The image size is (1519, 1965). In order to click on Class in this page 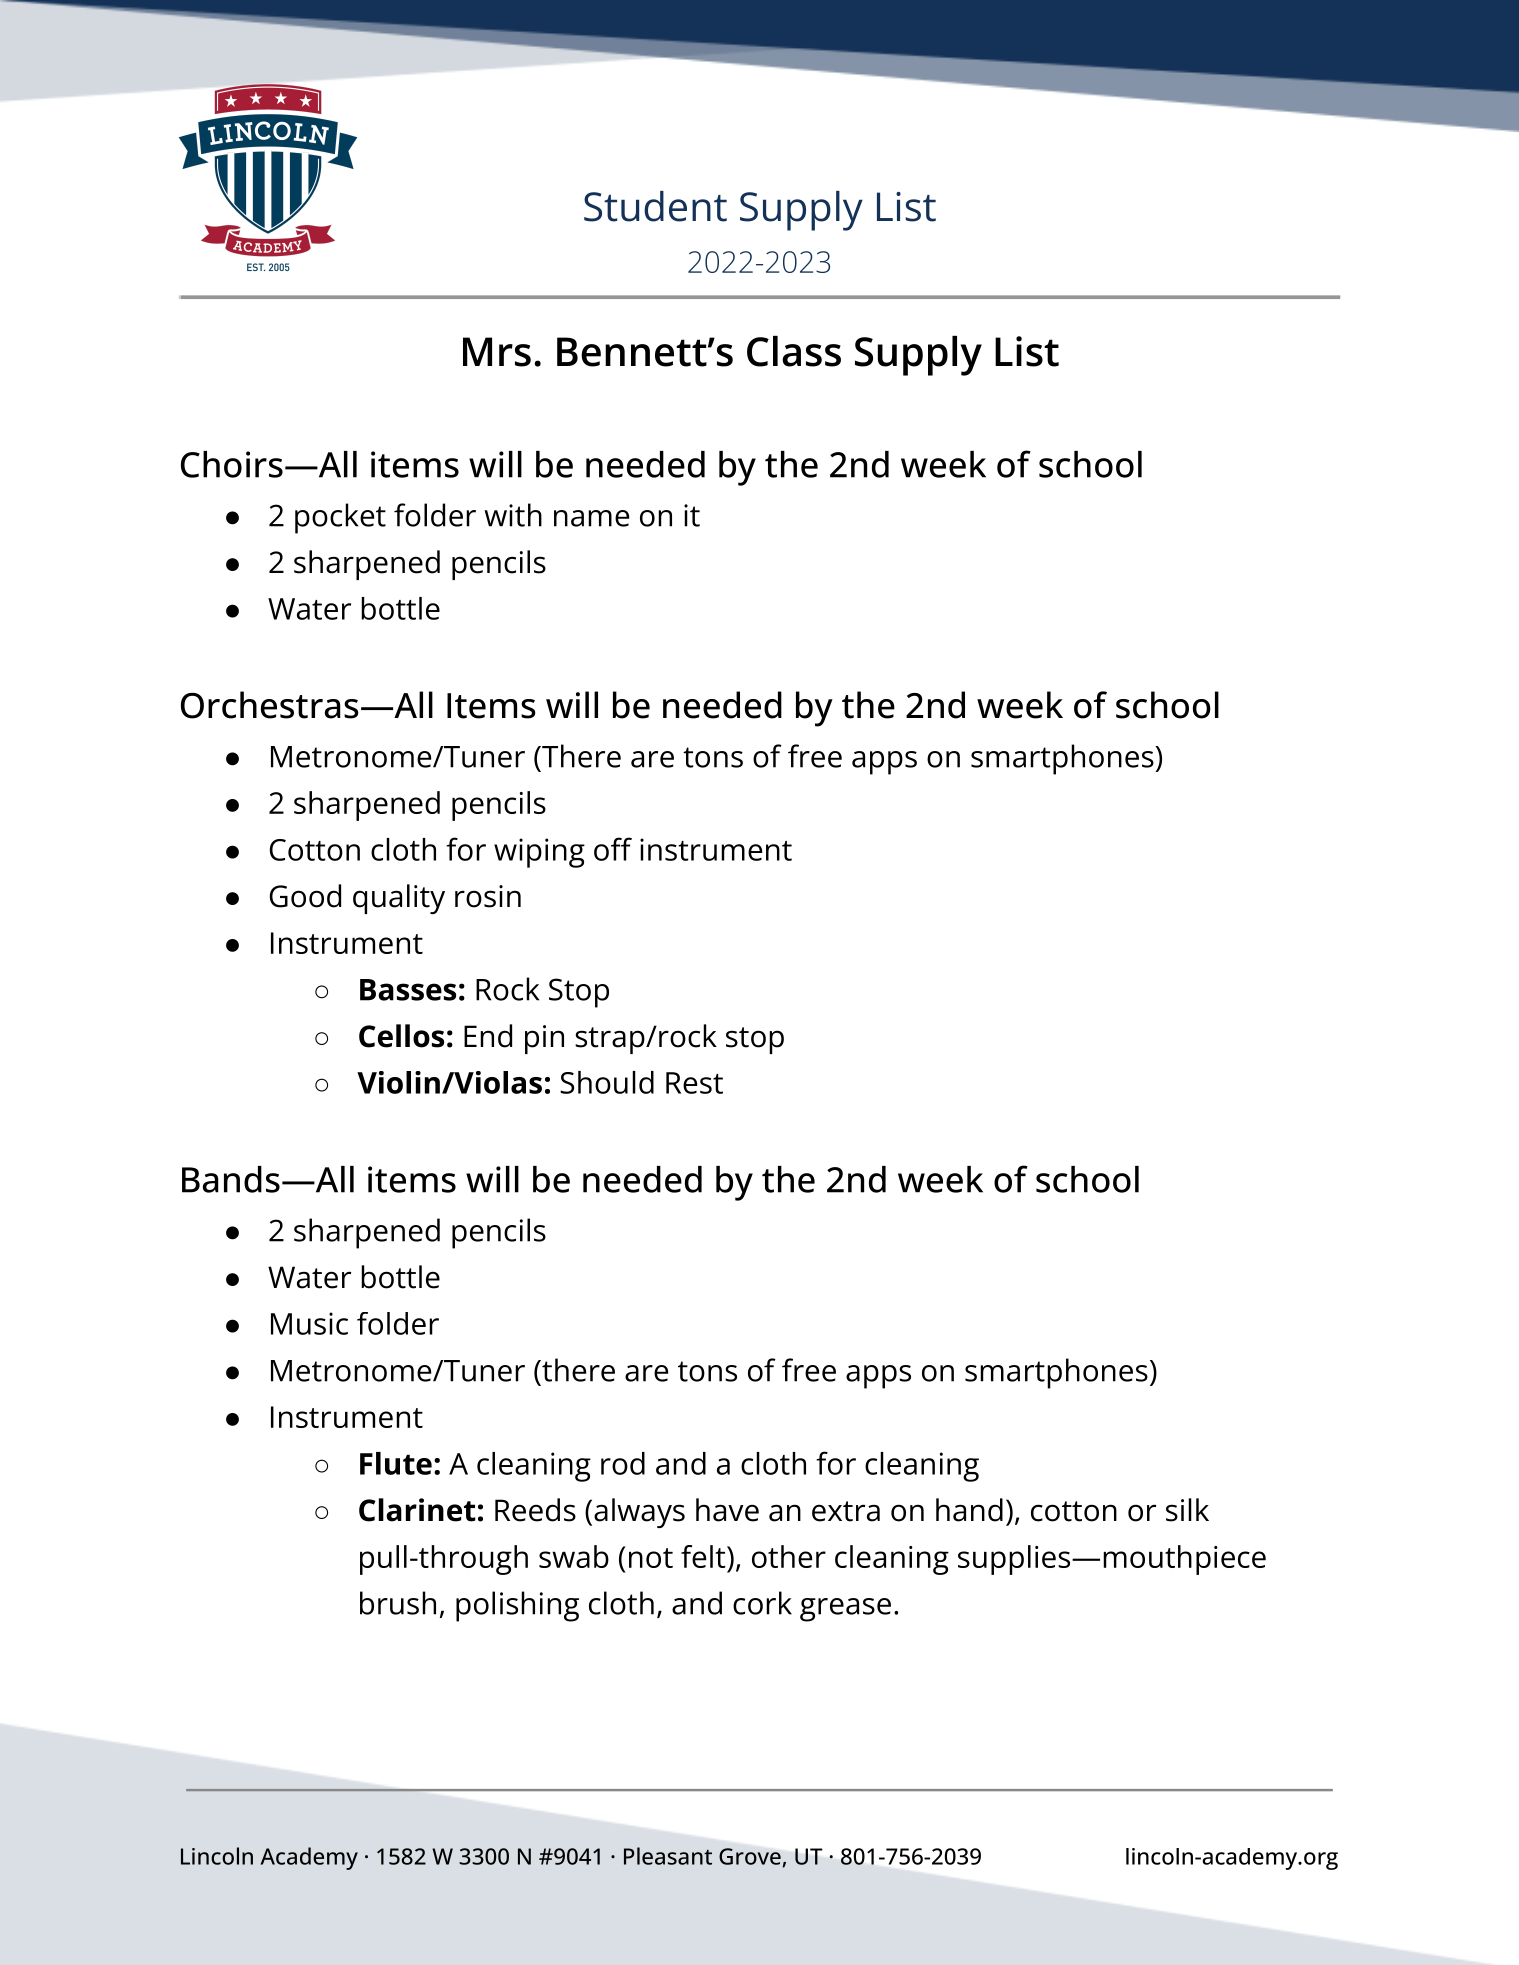, I will do `click(794, 351)`.
